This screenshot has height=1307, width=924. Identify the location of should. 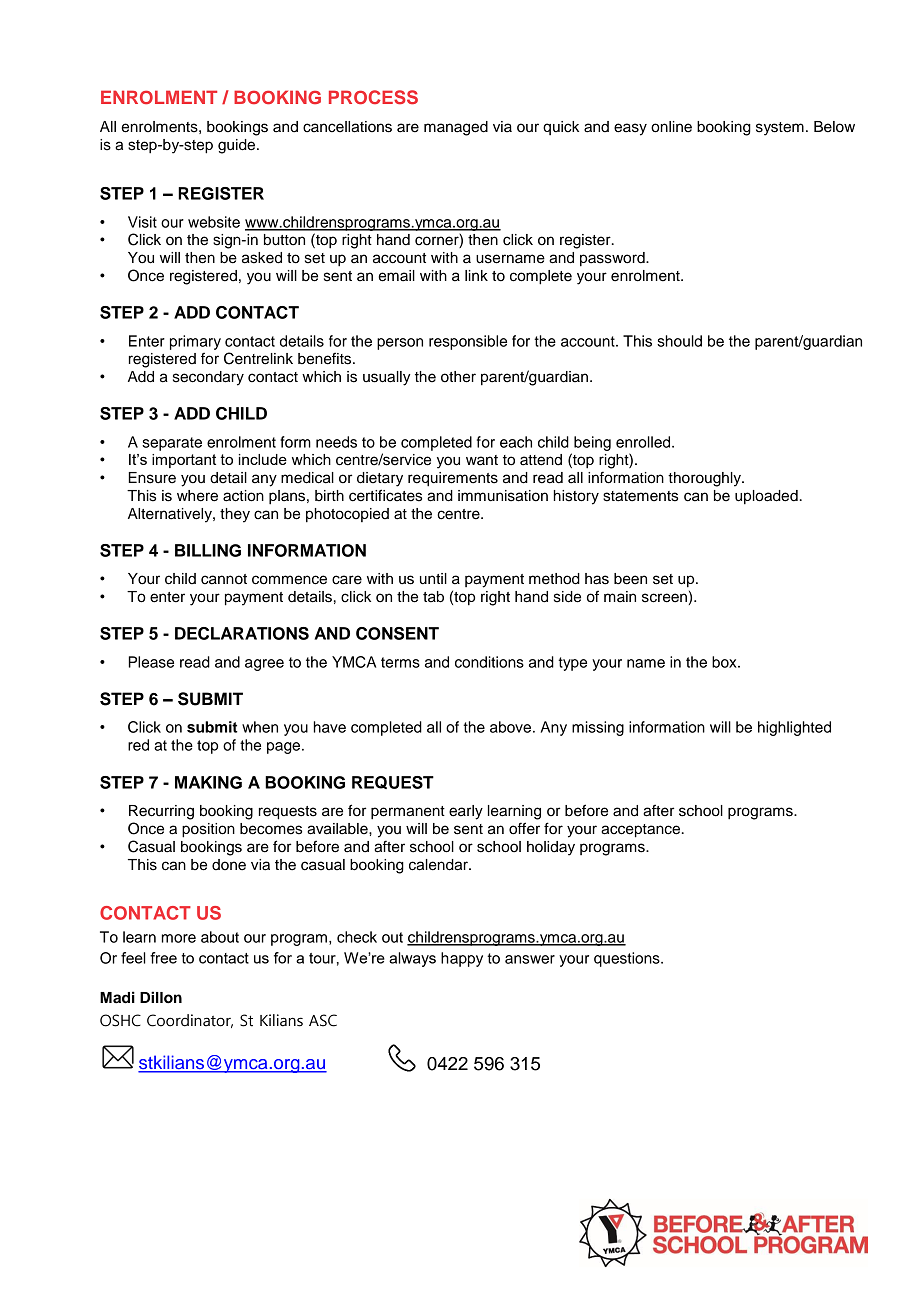
(679, 341).
